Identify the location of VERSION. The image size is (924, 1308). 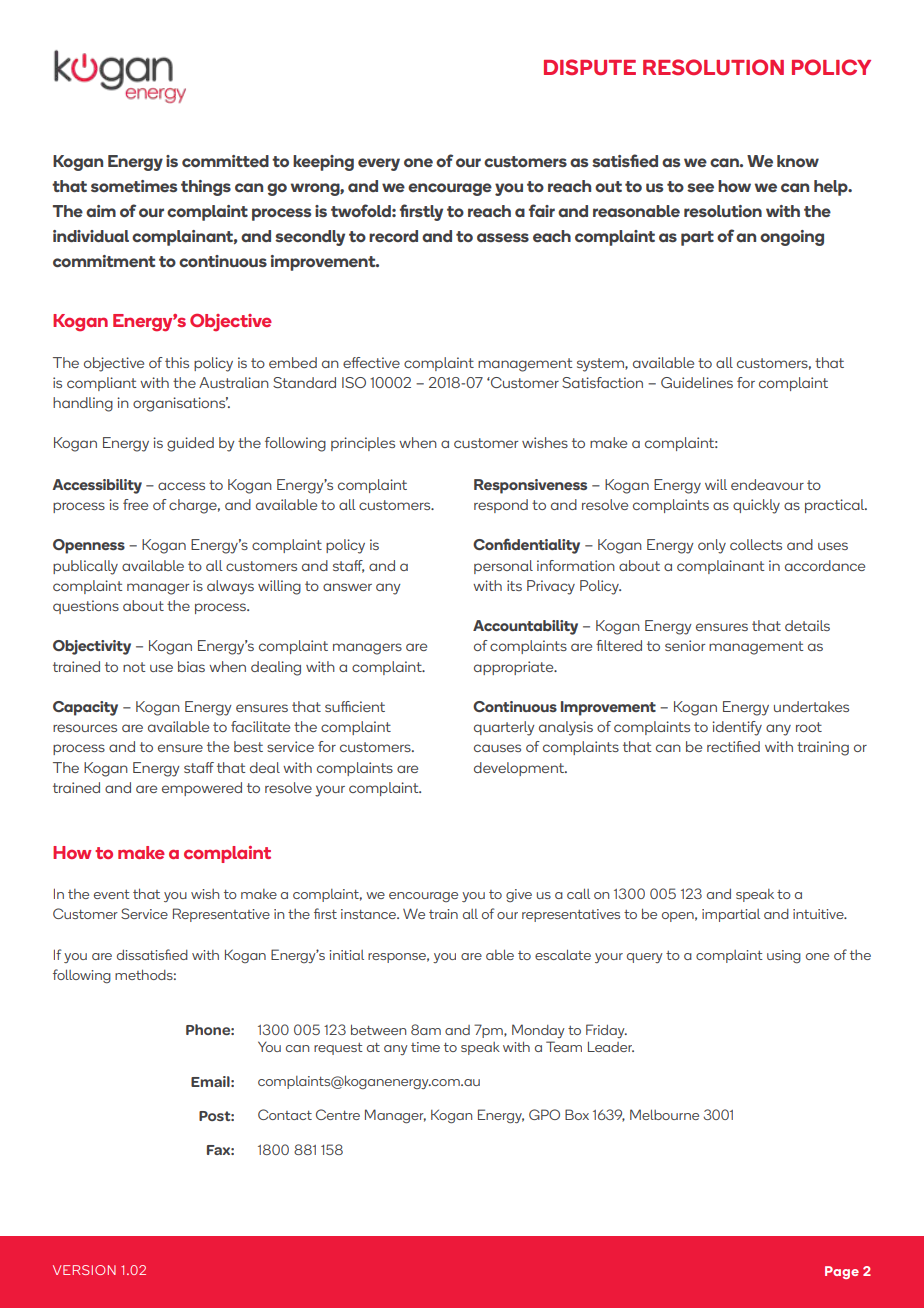
(84, 1270).
